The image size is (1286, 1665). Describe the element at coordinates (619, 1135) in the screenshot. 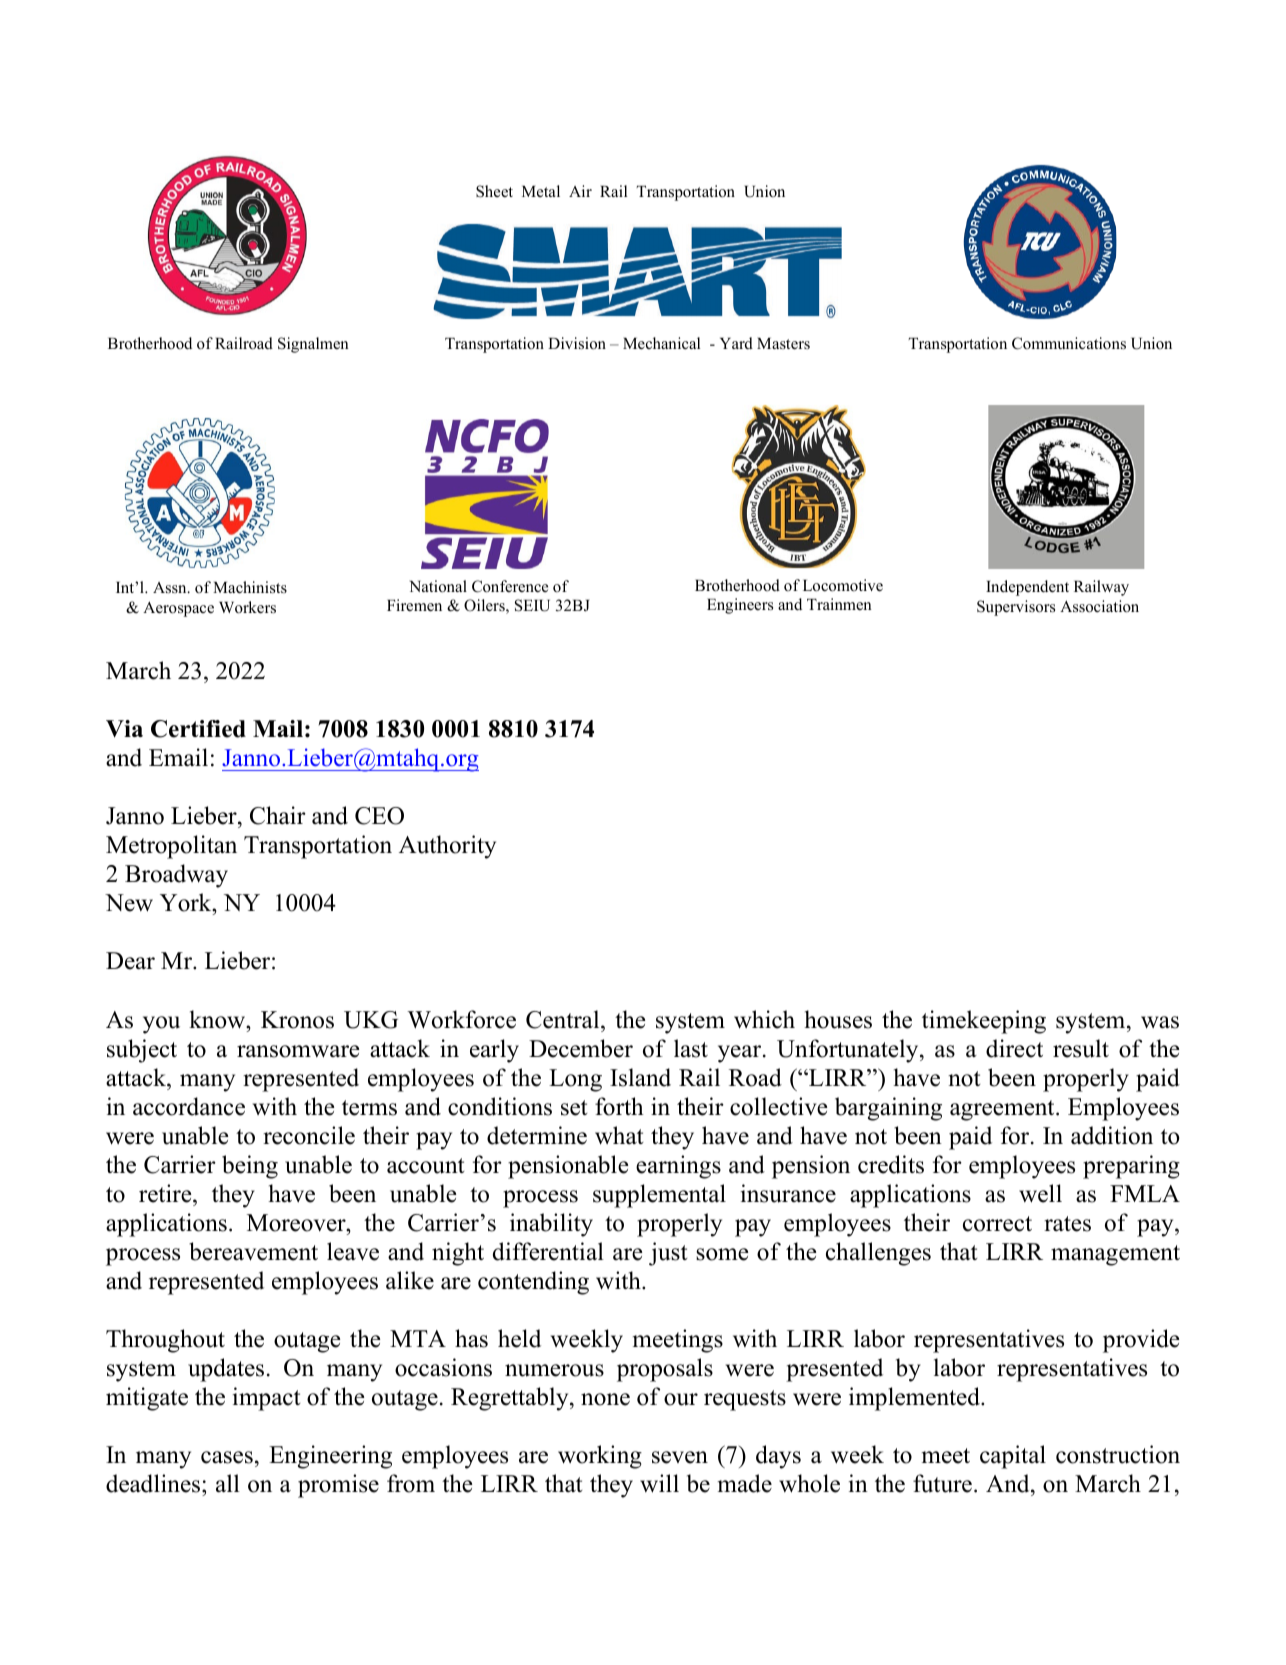

I see `what` at that location.
